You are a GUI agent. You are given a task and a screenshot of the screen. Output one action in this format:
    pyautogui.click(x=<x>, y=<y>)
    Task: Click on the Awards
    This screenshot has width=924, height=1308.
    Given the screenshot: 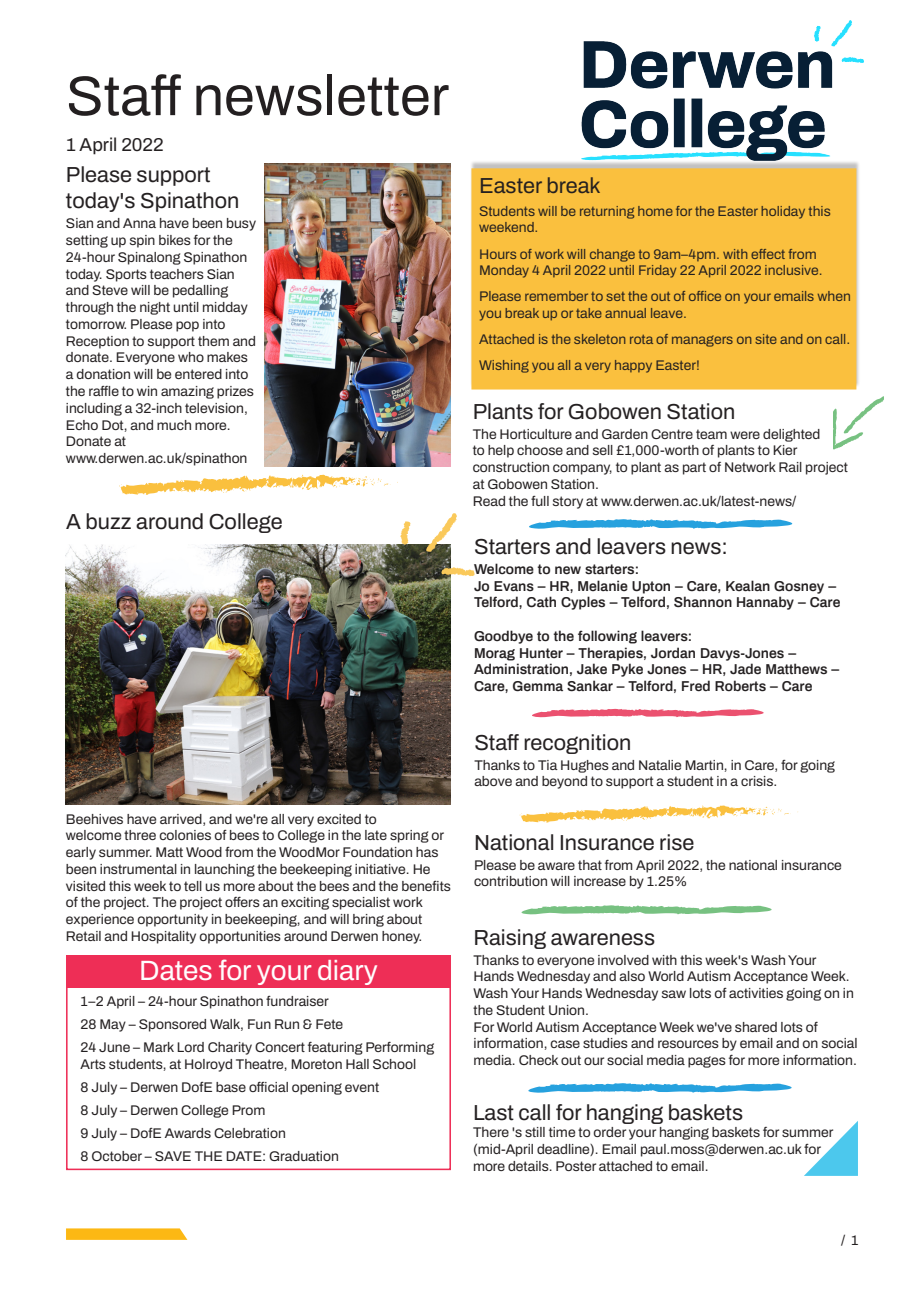 What is the action you would take?
    pyautogui.click(x=188, y=1133)
